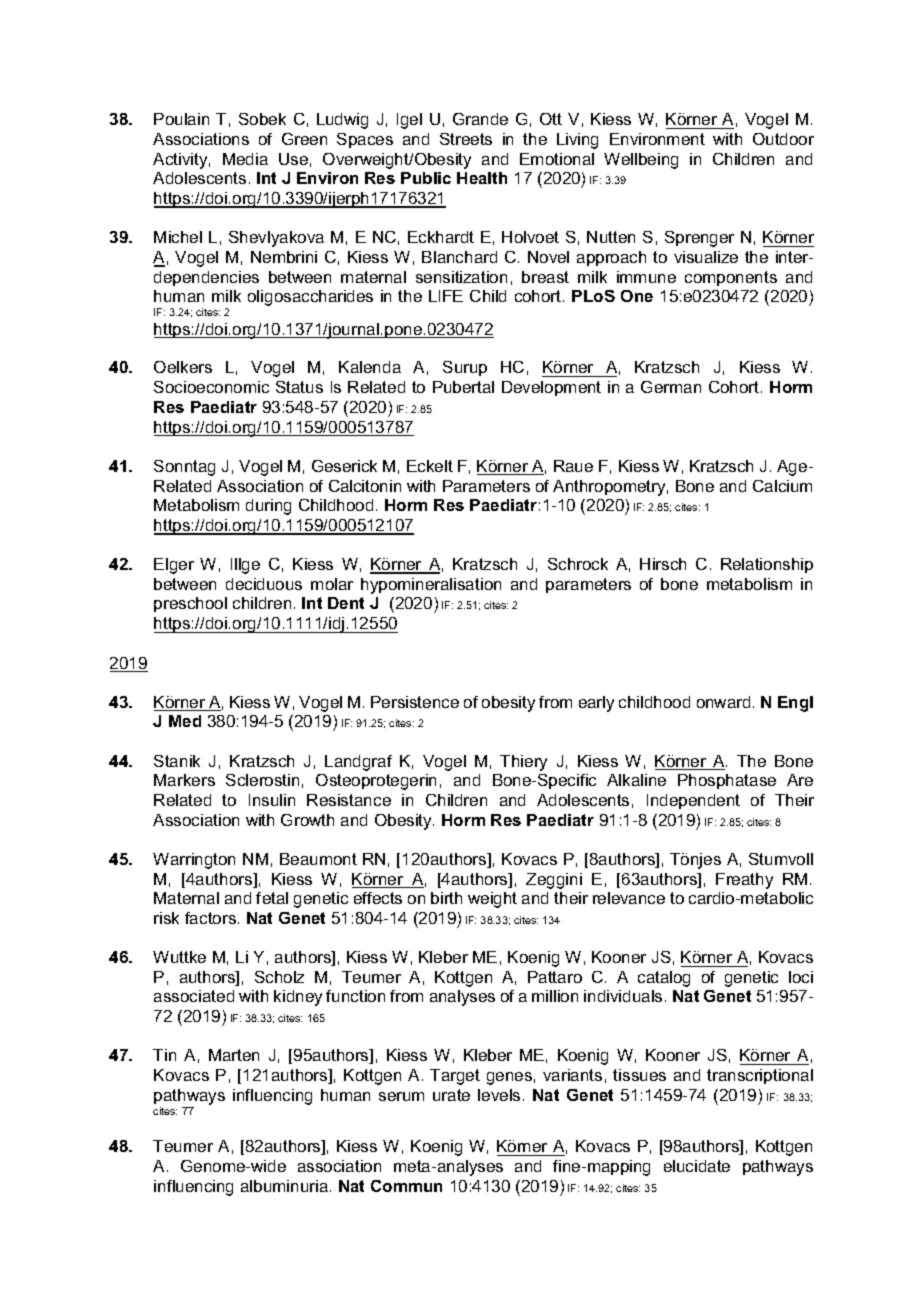 The height and width of the screenshot is (1308, 924). What do you see at coordinates (727, 781) in the screenshot?
I see `Phosphatase` at bounding box center [727, 781].
